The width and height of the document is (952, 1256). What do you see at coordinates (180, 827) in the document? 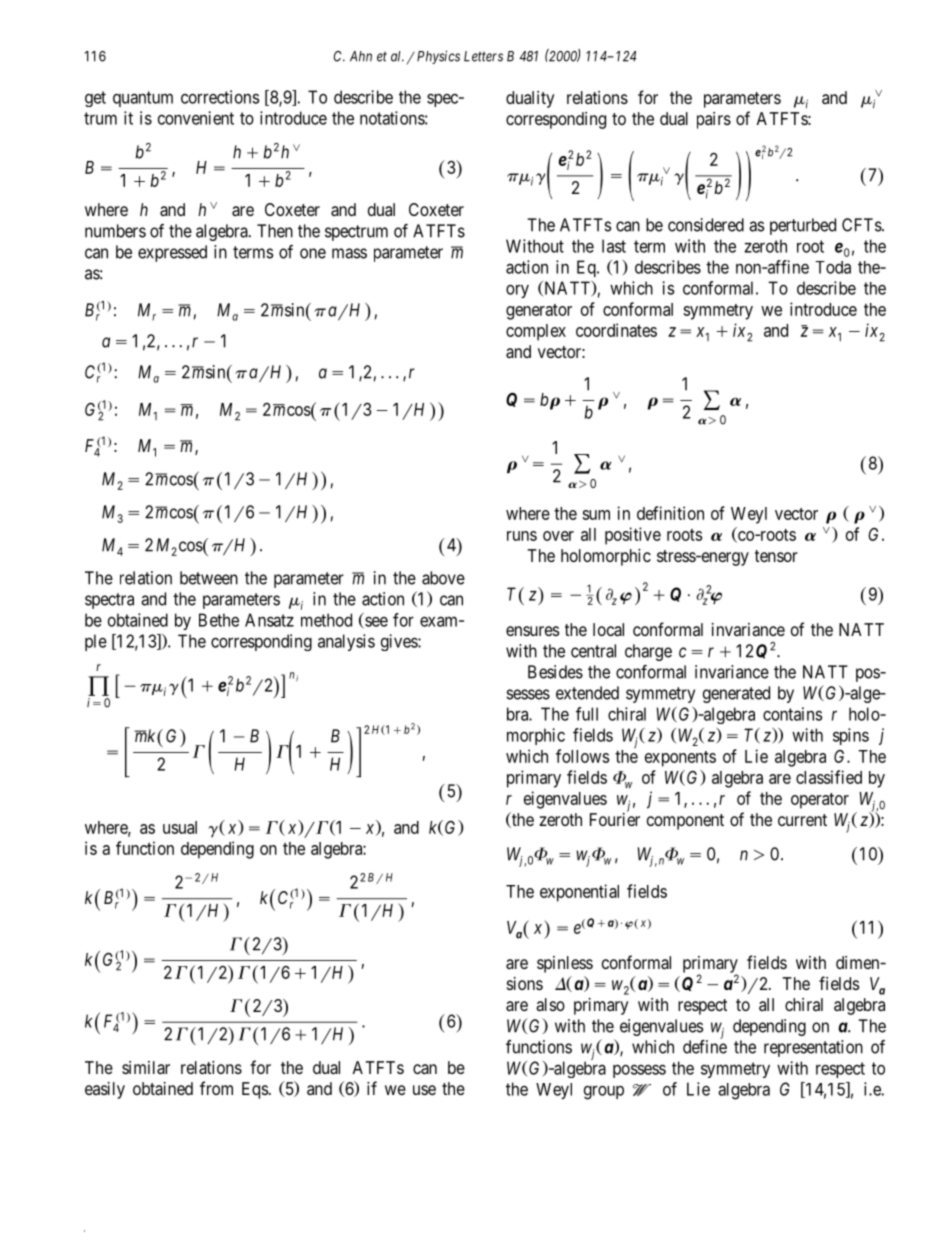
I see `usual` at bounding box center [180, 827].
